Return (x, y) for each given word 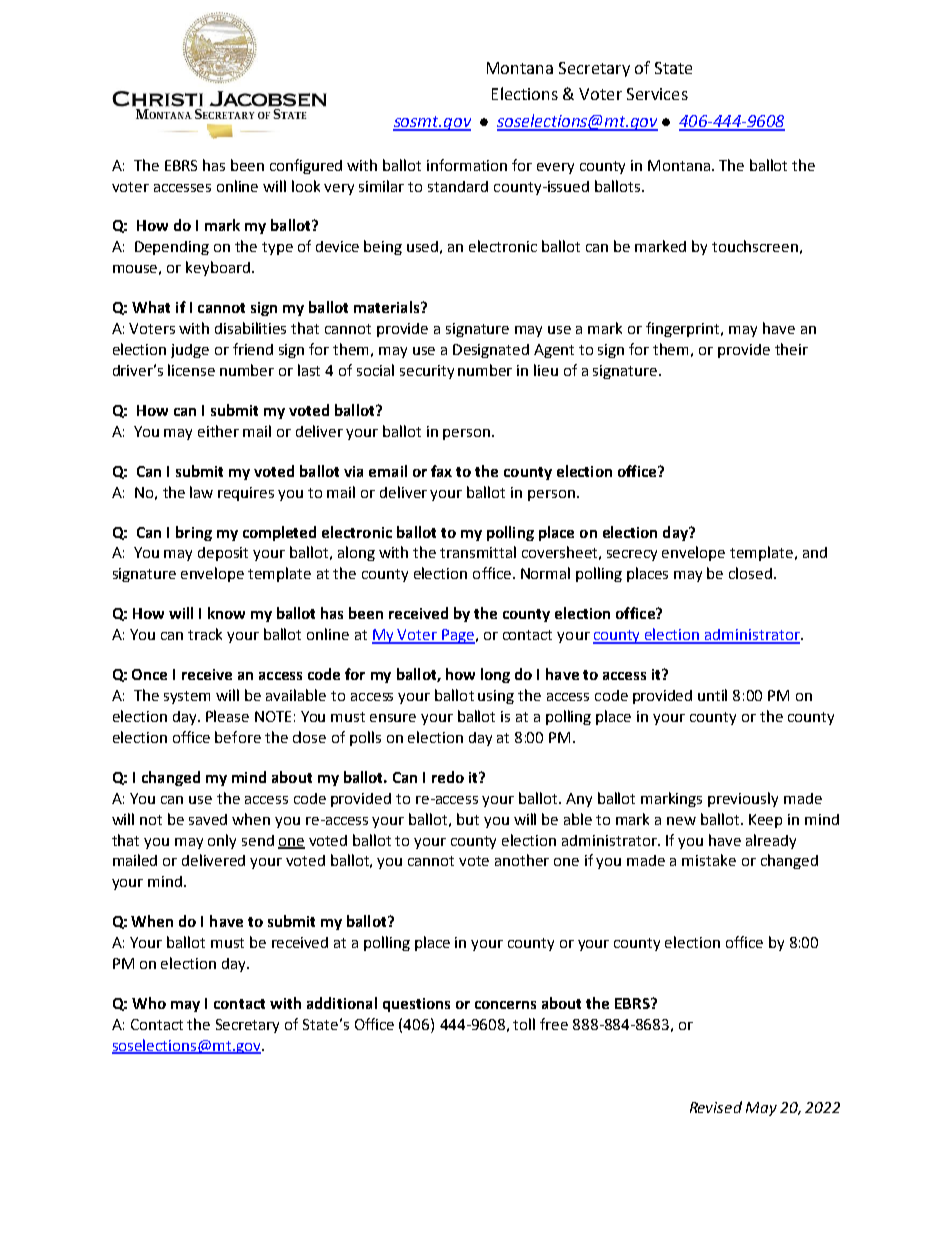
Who (149, 1003)
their (791, 349)
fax (441, 471)
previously (743, 799)
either (218, 431)
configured (306, 166)
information (467, 165)
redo (448, 777)
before (238, 737)
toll (524, 1024)
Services (657, 94)
